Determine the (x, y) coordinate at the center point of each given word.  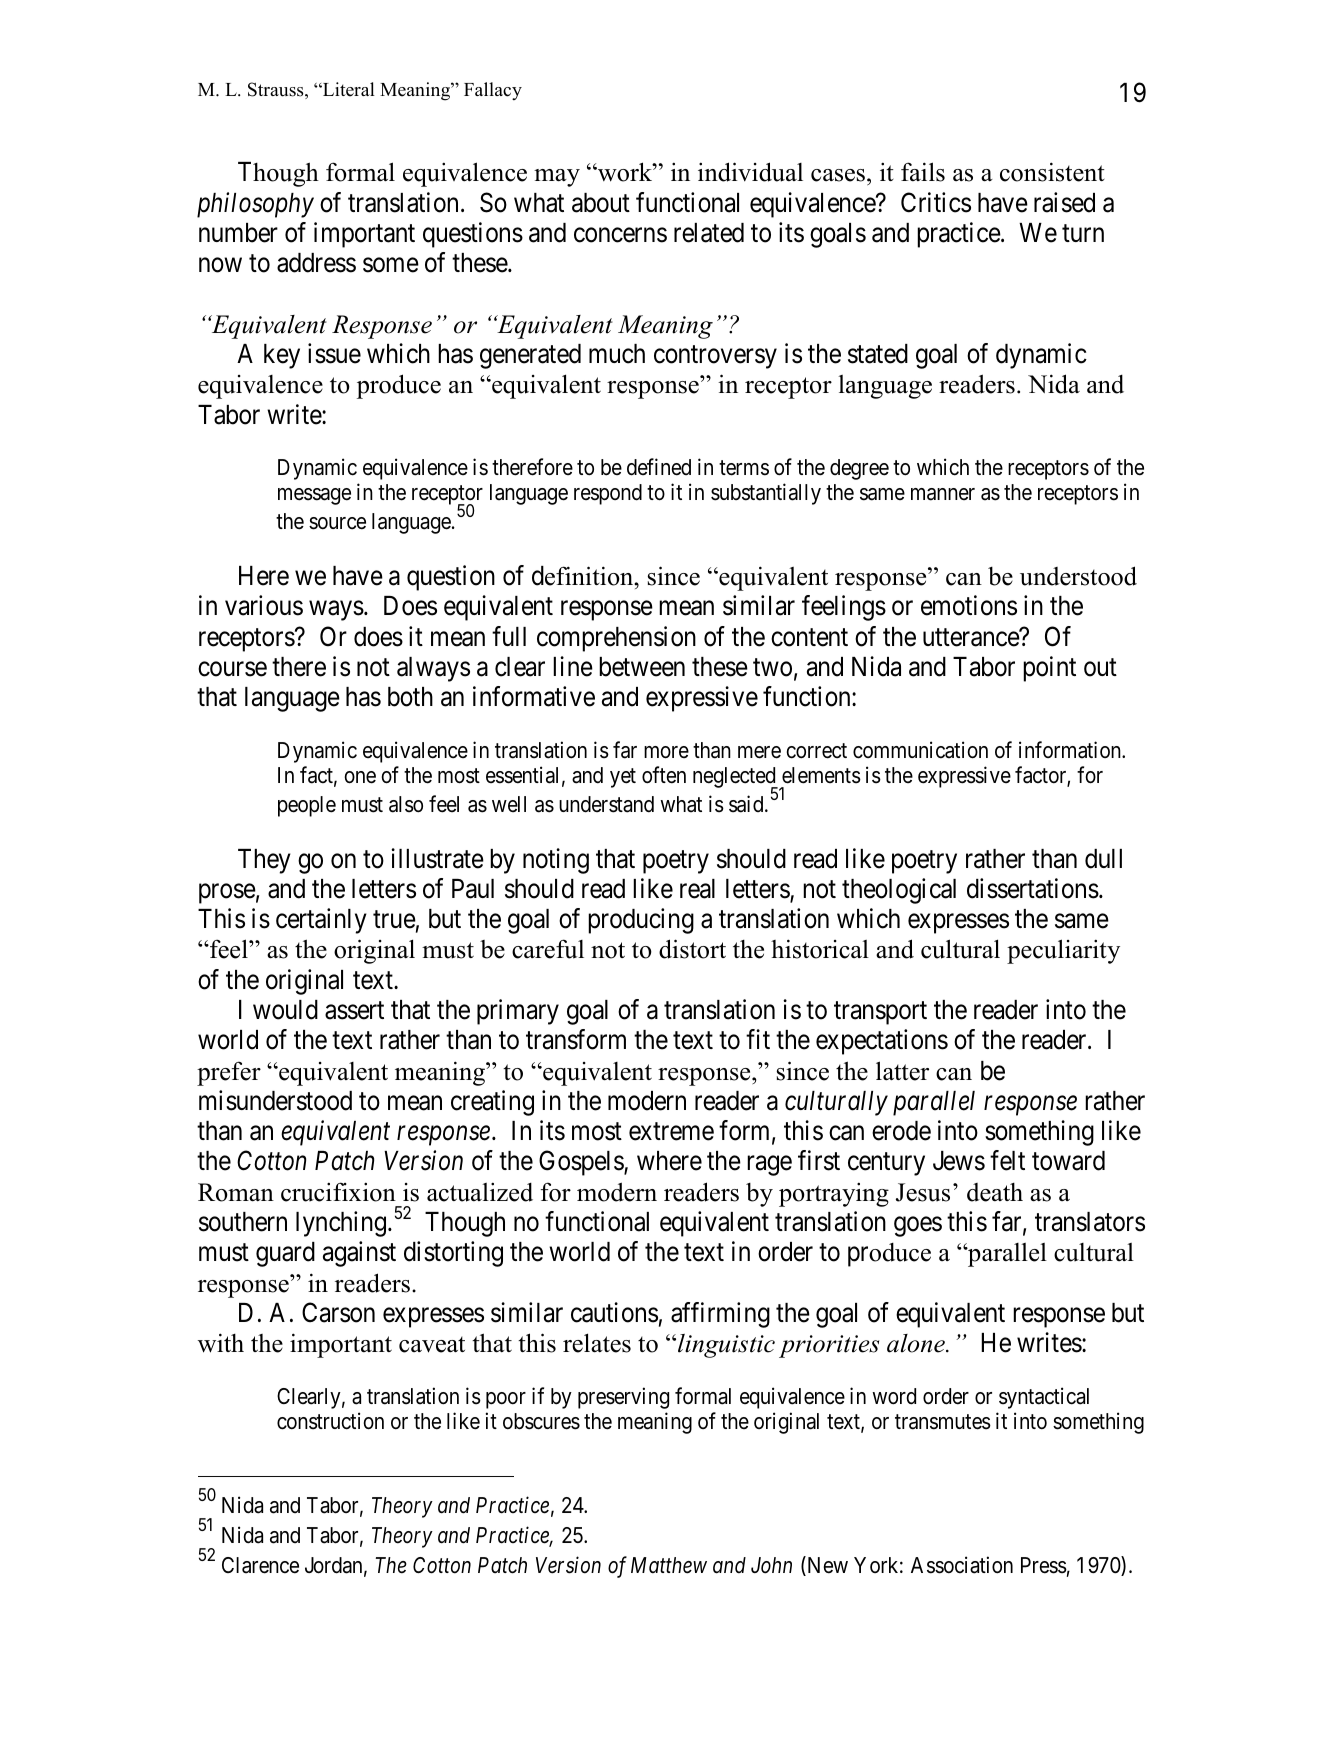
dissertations (1033, 888)
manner (943, 494)
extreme (671, 1132)
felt (1007, 1161)
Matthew (669, 1565)
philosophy (255, 205)
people (307, 806)
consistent (1052, 172)
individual (750, 172)
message (314, 496)
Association (962, 1565)
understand (606, 804)
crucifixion (338, 1192)
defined (659, 467)
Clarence (260, 1565)
